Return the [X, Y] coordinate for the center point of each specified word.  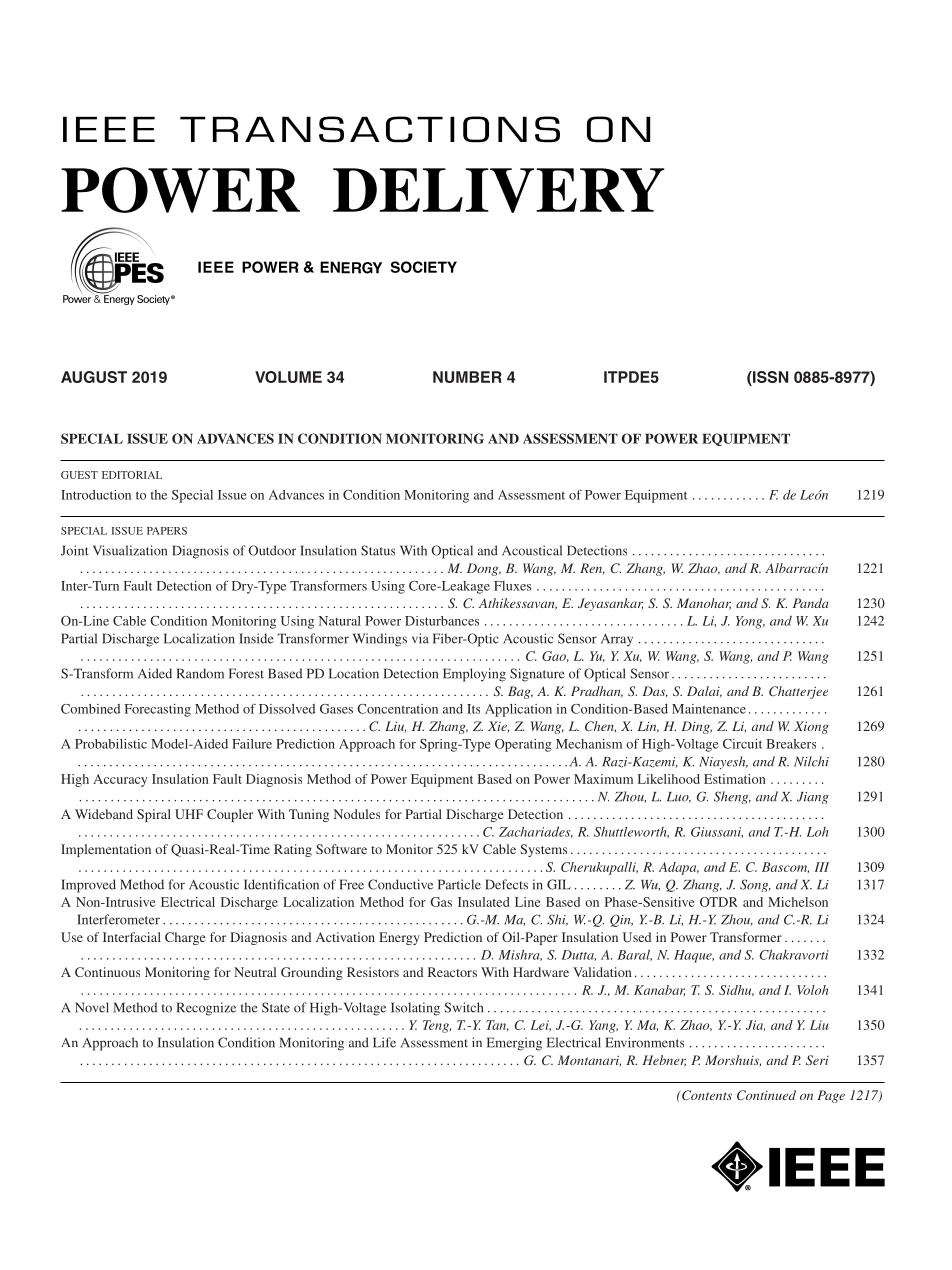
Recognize [206, 1009]
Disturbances [442, 621]
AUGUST [94, 377]
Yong [750, 622]
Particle [459, 884]
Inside [256, 638]
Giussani [717, 832]
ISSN [769, 378]
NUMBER [467, 377]
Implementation [106, 850]
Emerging [514, 1044]
